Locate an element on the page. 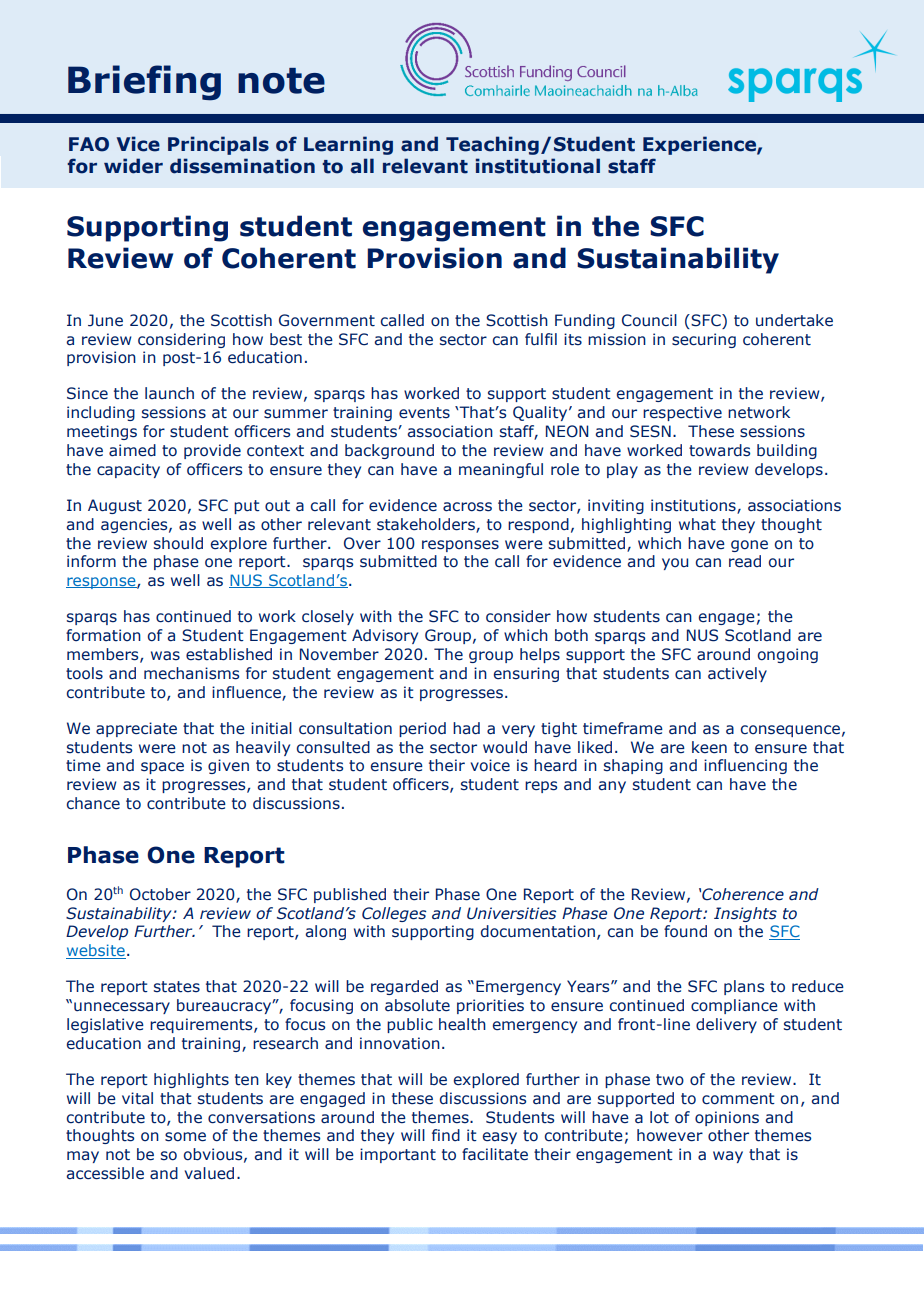  Advisory is located at coordinates (385, 636).
